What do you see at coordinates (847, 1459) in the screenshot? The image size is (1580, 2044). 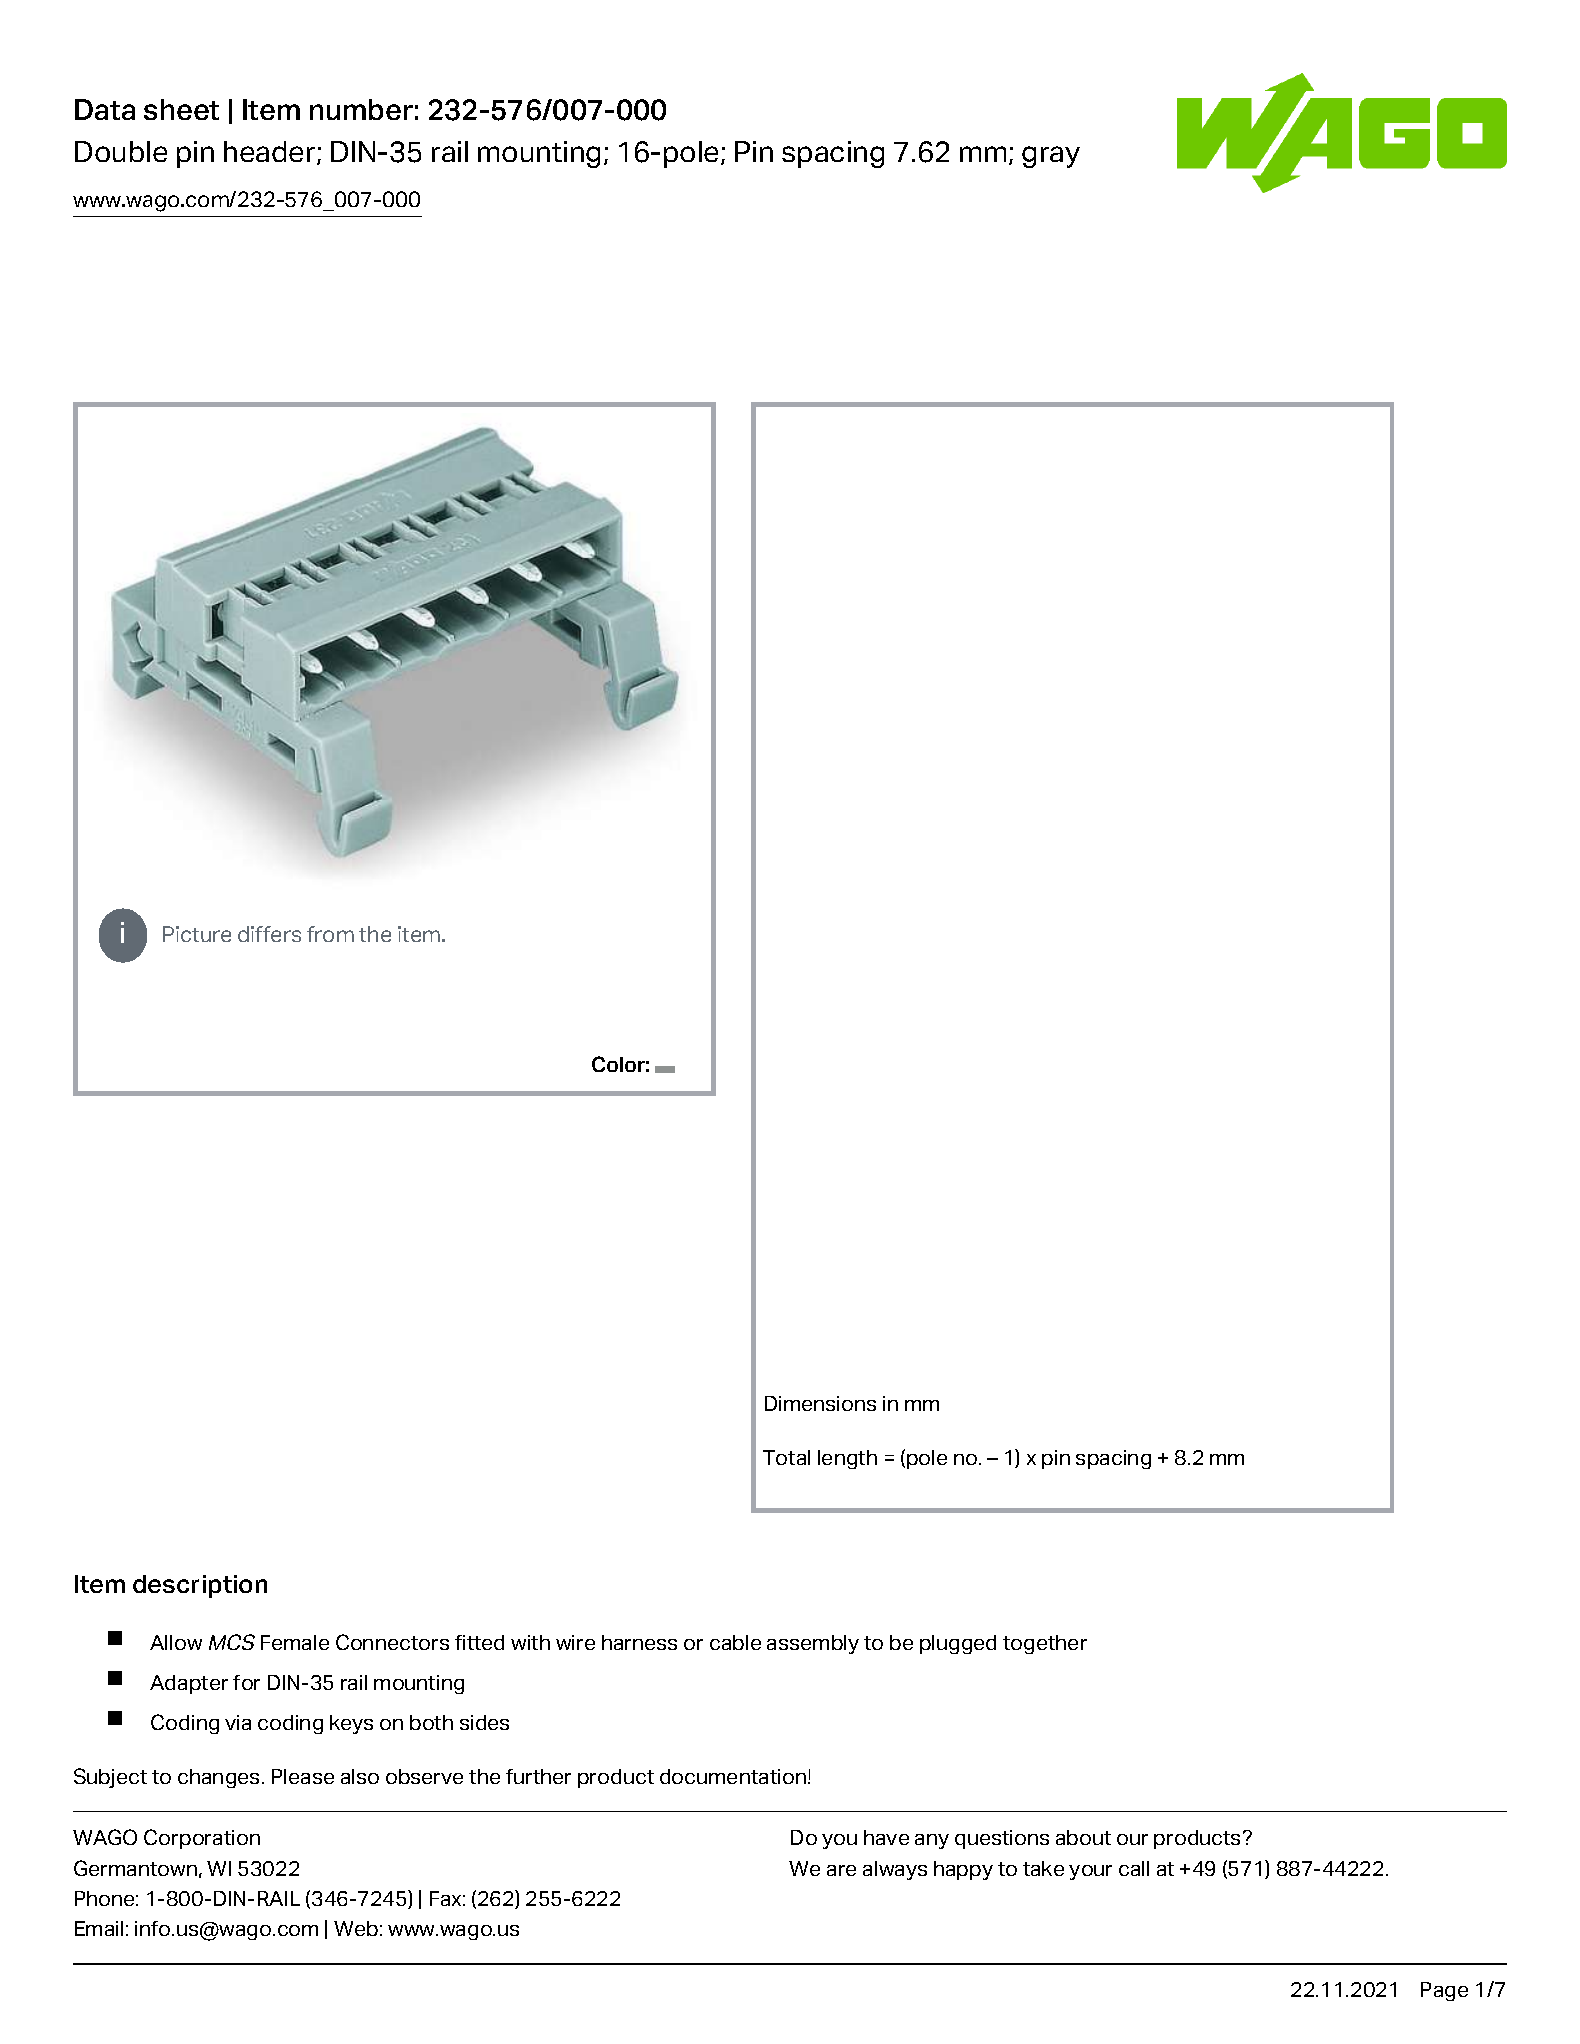 I see `length` at bounding box center [847, 1459].
